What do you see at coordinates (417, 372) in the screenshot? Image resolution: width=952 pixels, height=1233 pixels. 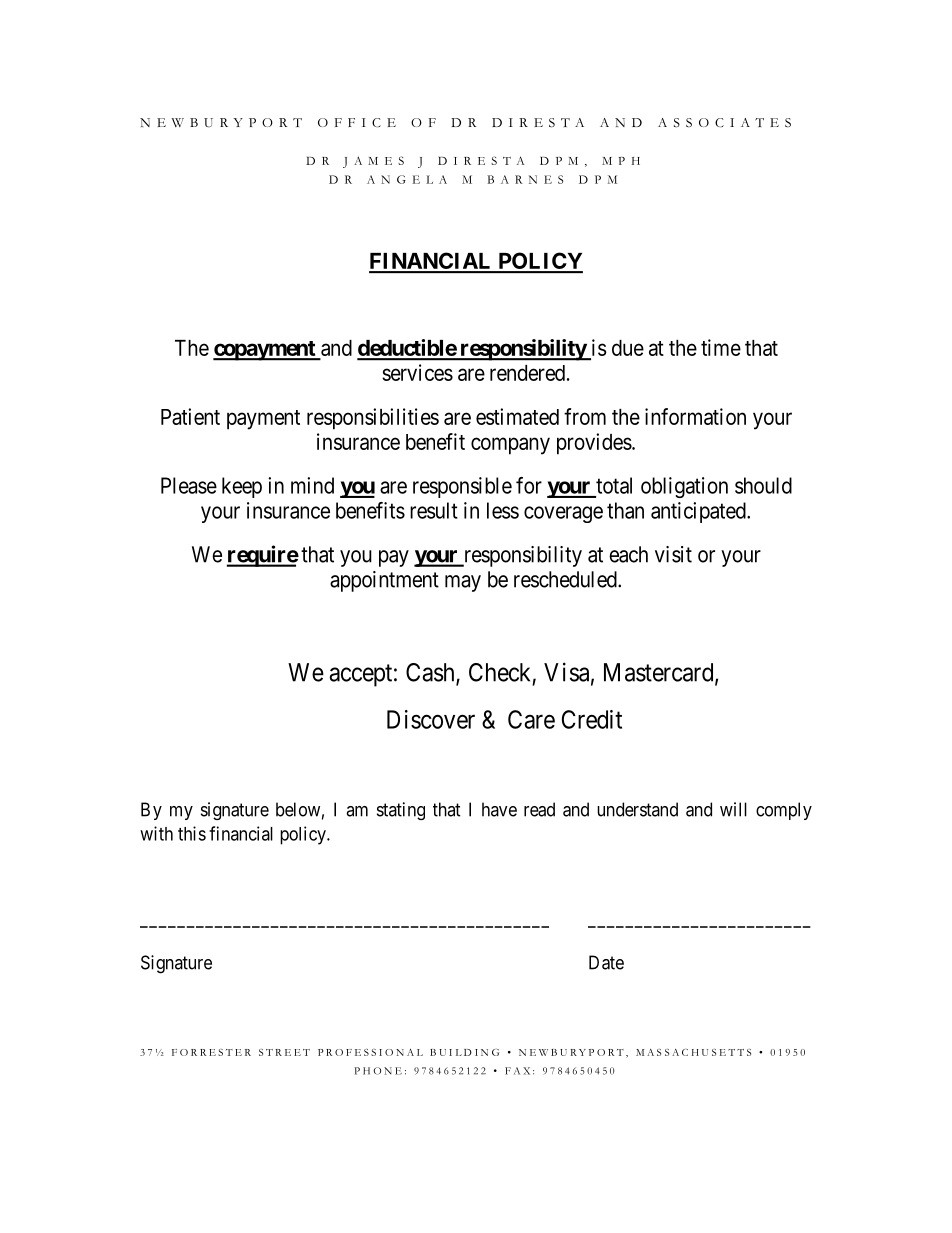 I see `services` at bounding box center [417, 372].
